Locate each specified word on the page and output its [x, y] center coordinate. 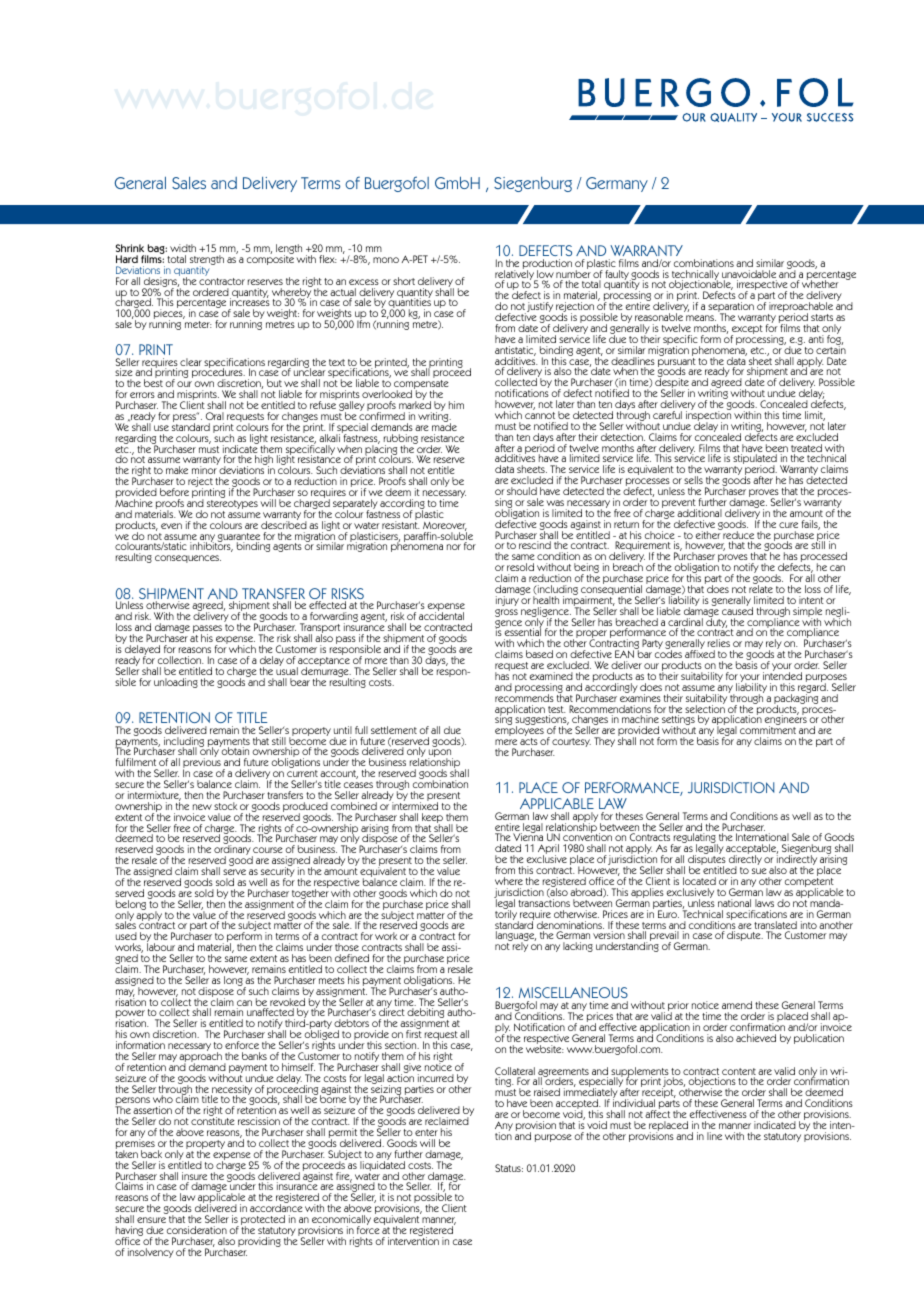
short [404, 281]
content [739, 1073]
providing [259, 1242]
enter [426, 1132]
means [701, 318]
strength [207, 261]
